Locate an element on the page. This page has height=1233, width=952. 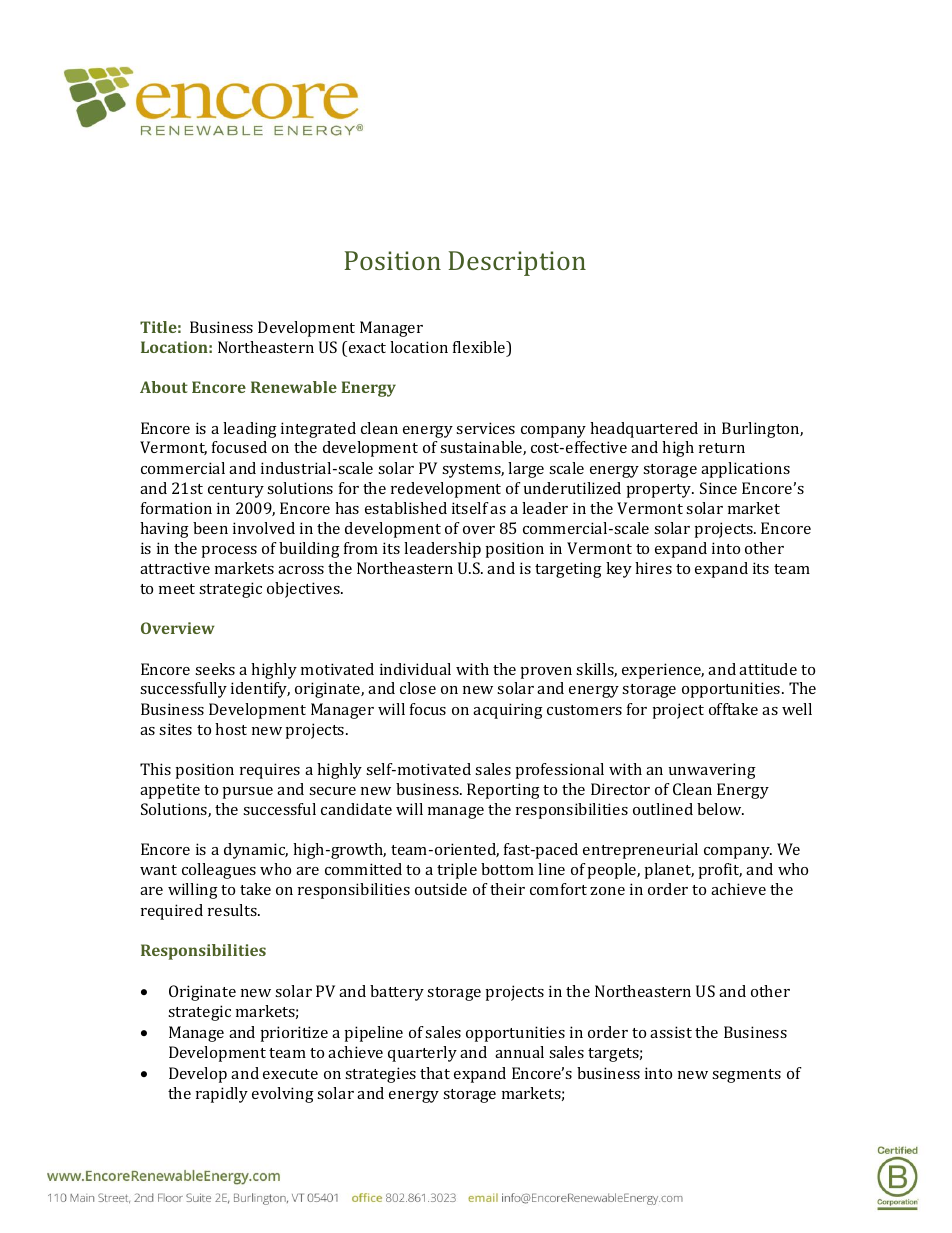
exact is located at coordinates (367, 348).
